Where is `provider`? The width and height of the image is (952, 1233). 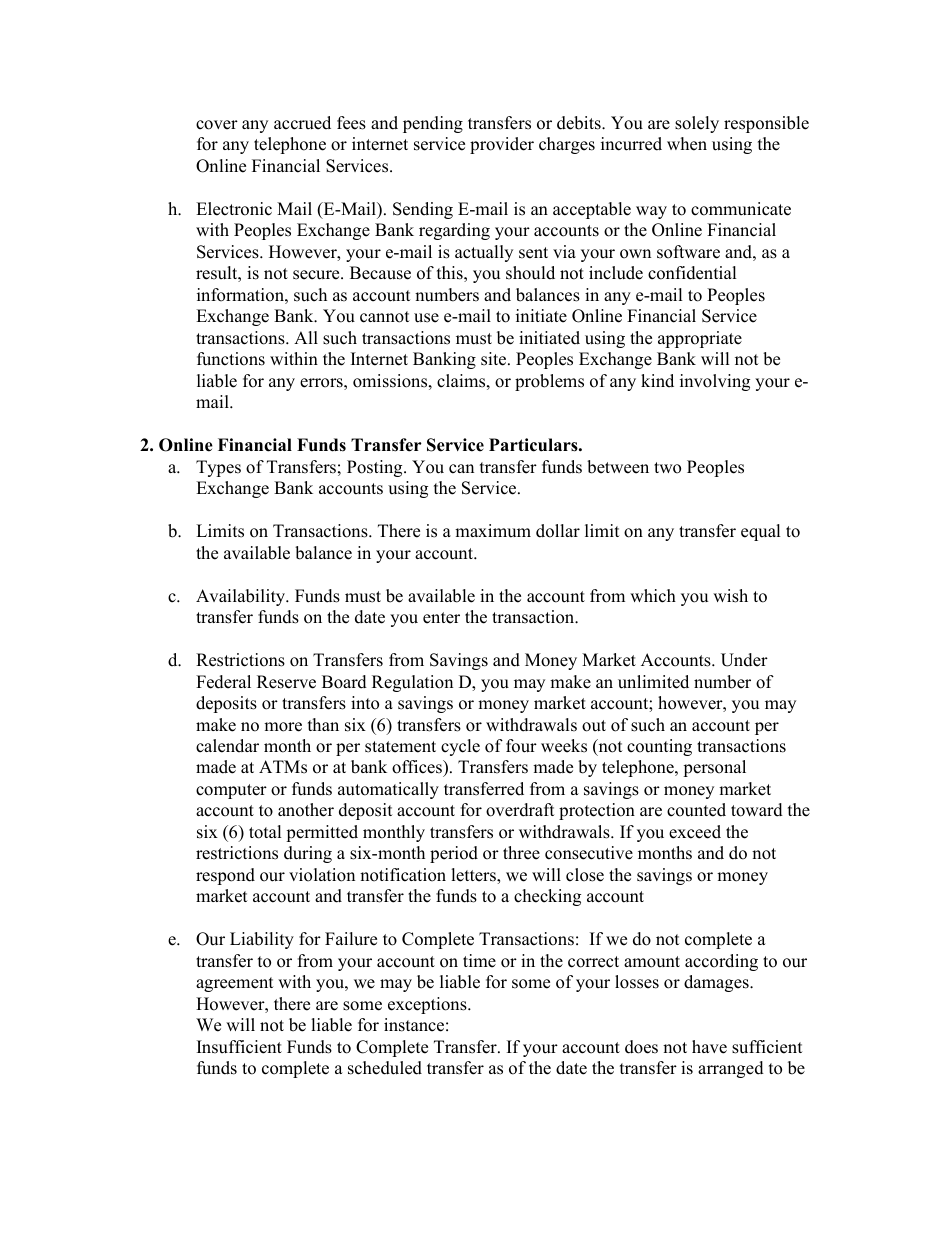 provider is located at coordinates (502, 145).
